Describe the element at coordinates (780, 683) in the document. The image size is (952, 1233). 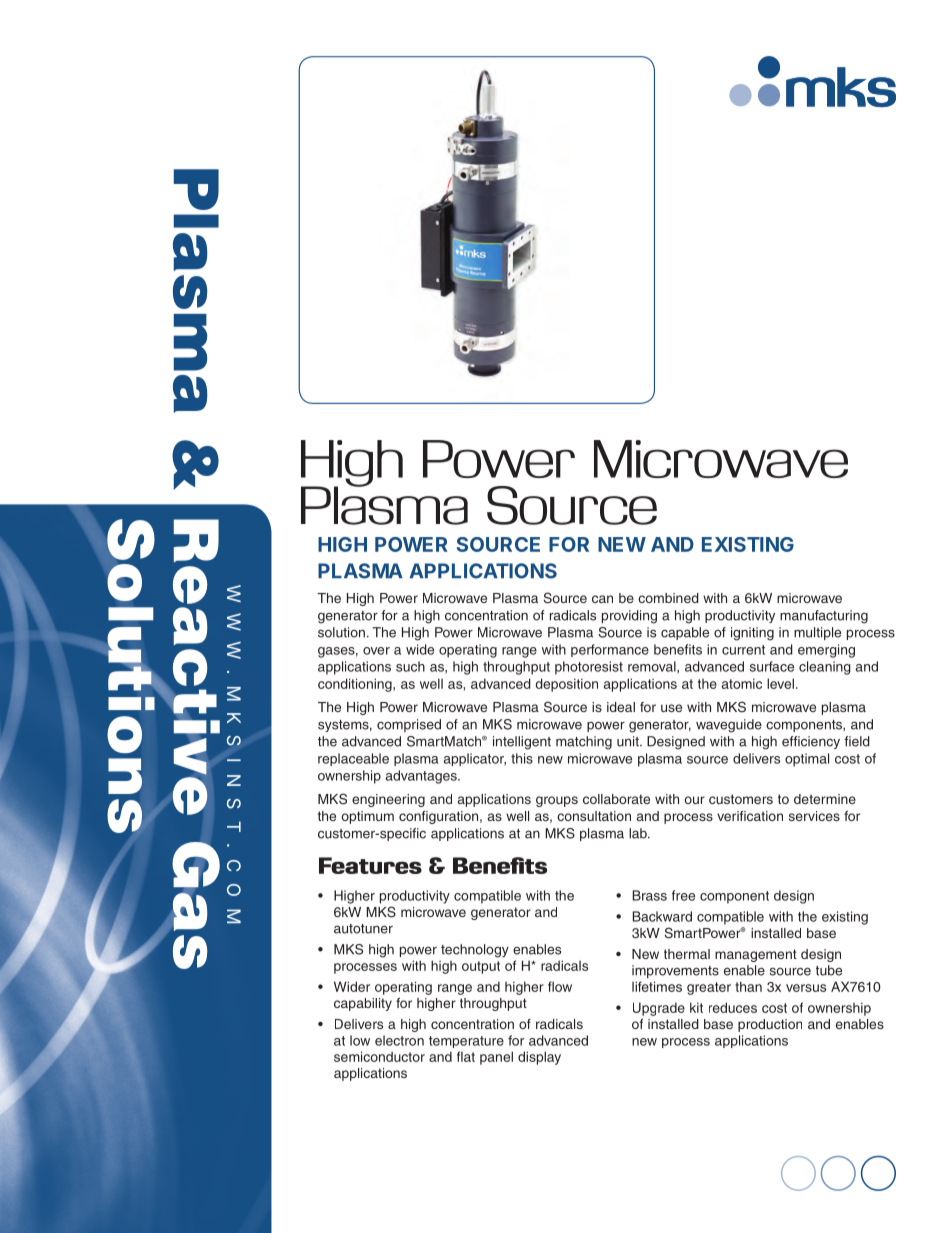
I see `level` at that location.
